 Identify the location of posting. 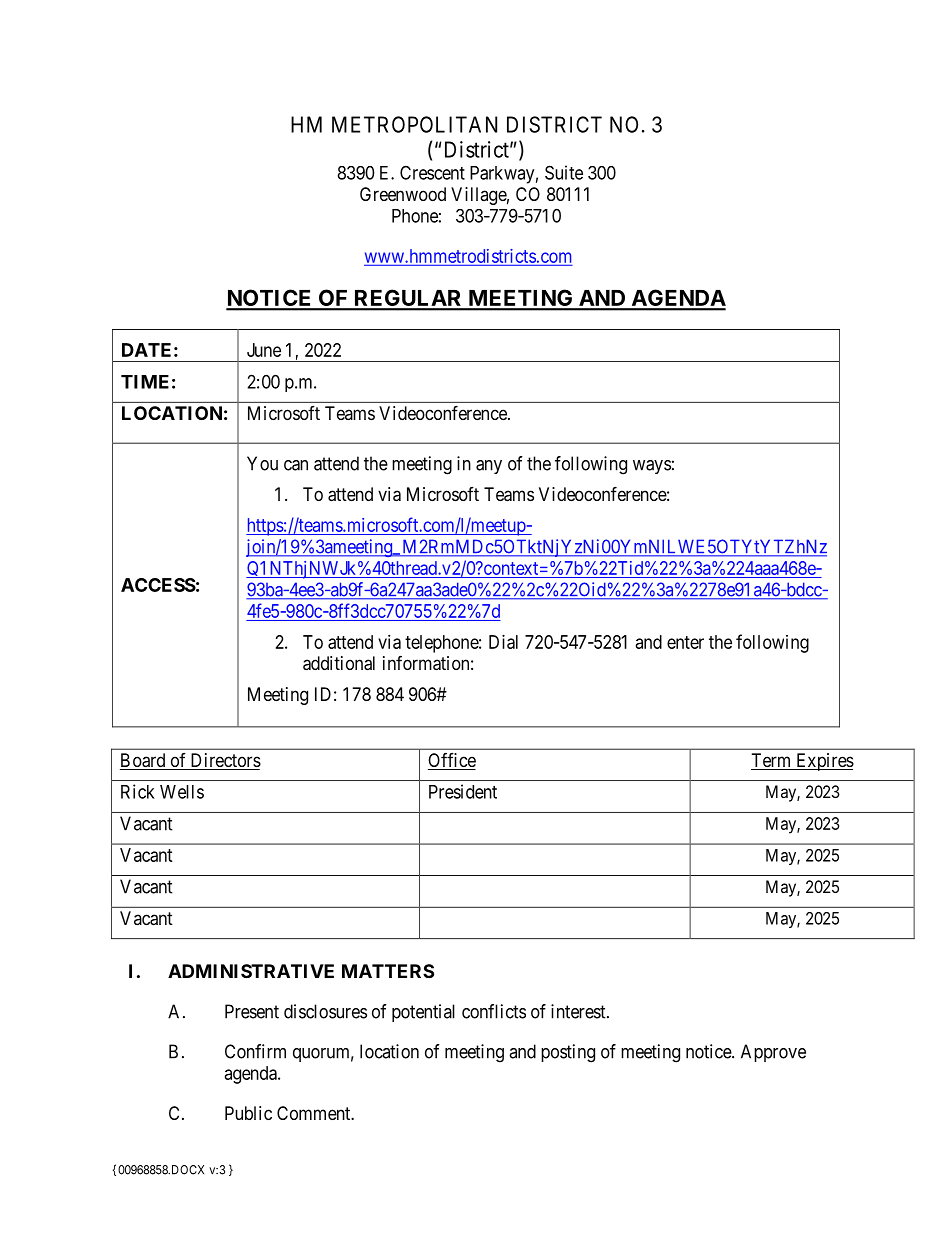
(568, 1053).
